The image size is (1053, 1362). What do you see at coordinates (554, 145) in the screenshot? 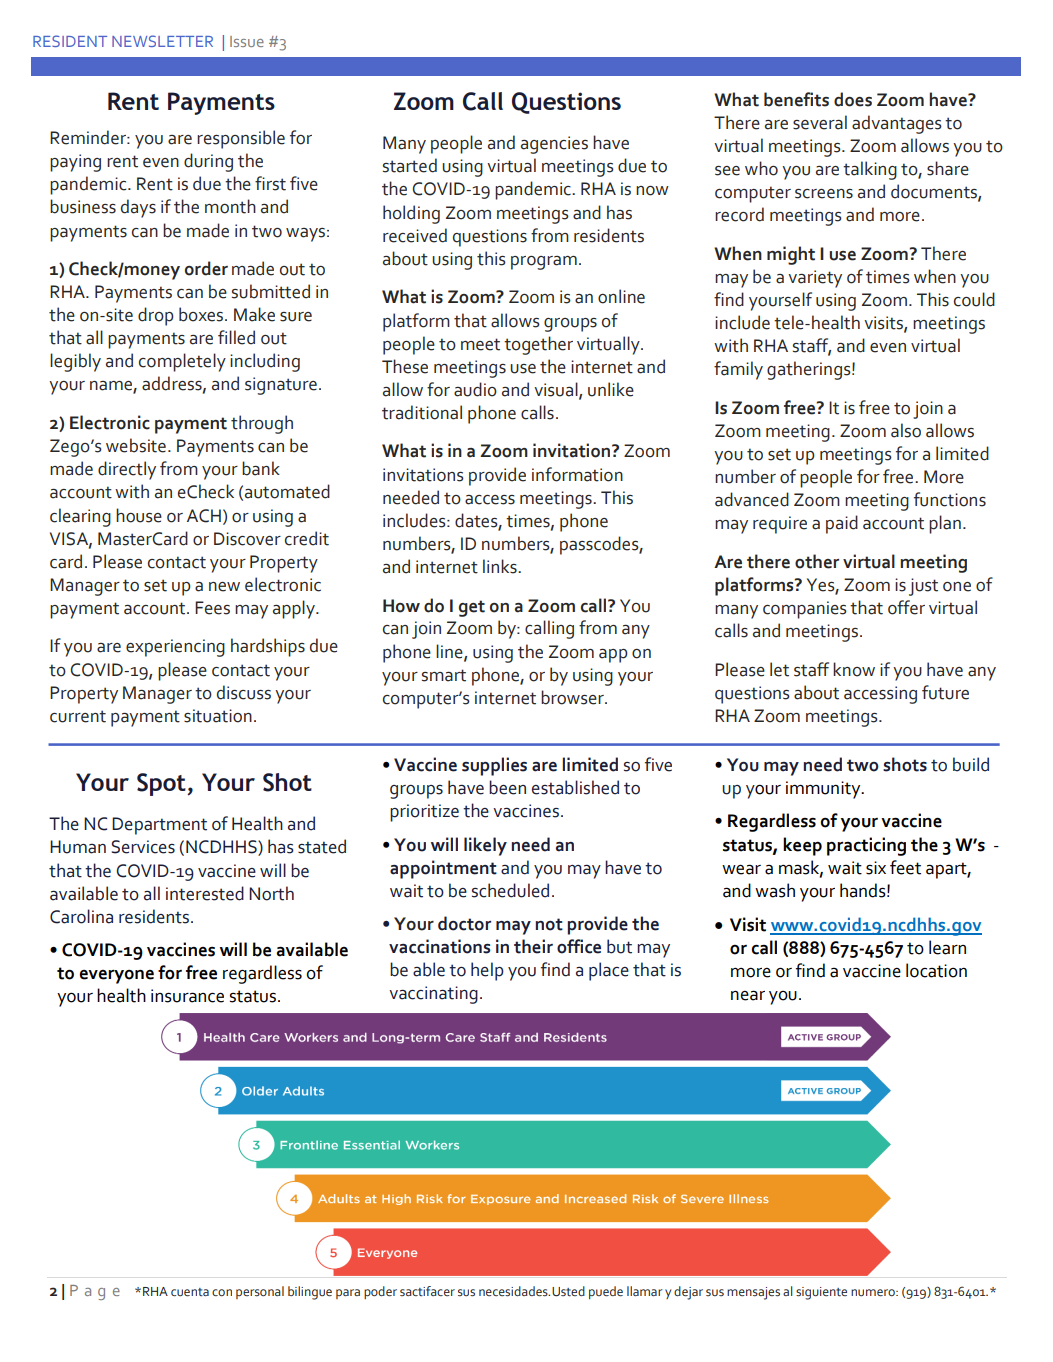
I see `agencies` at bounding box center [554, 145].
